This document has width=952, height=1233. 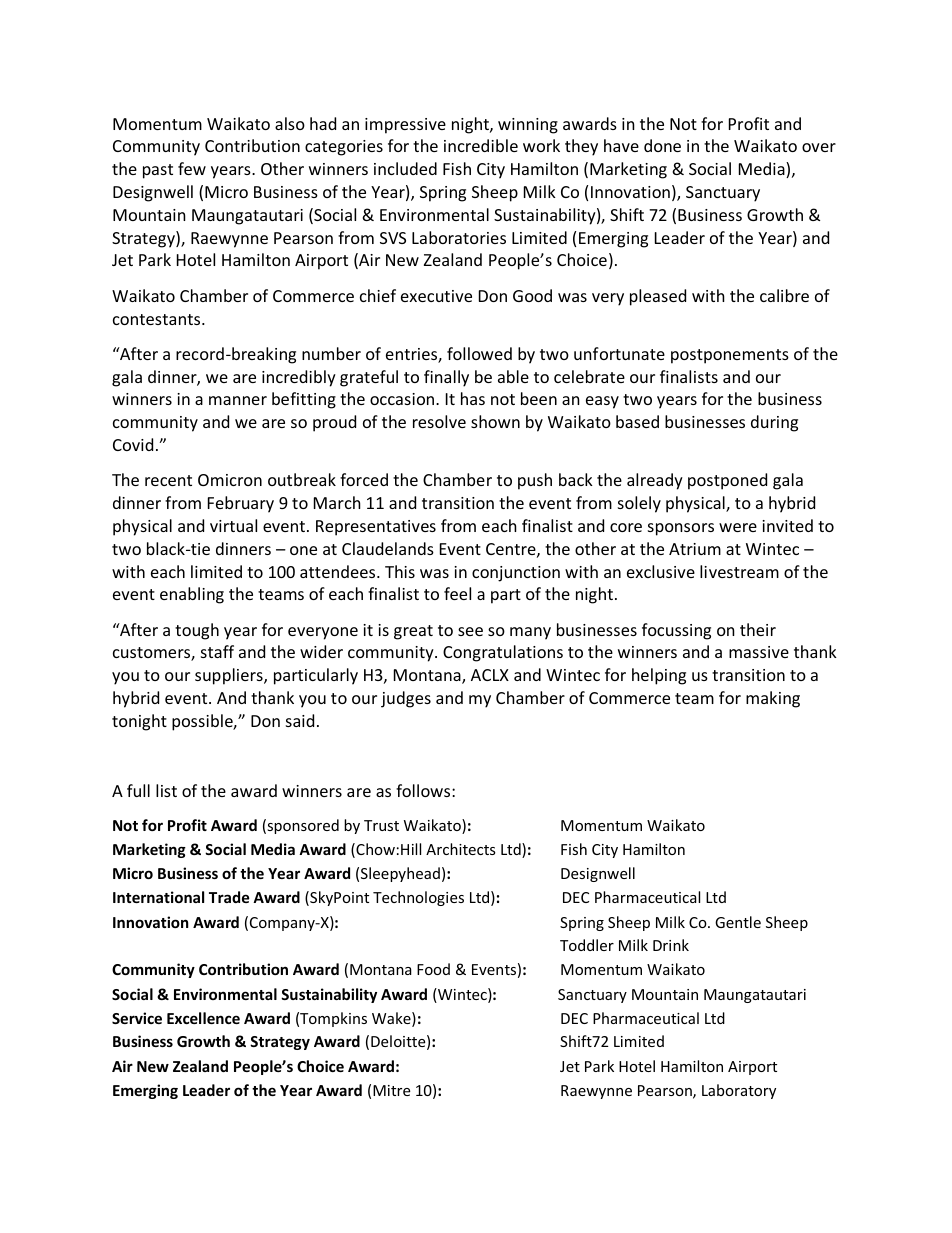 I want to click on manner, so click(x=238, y=400).
